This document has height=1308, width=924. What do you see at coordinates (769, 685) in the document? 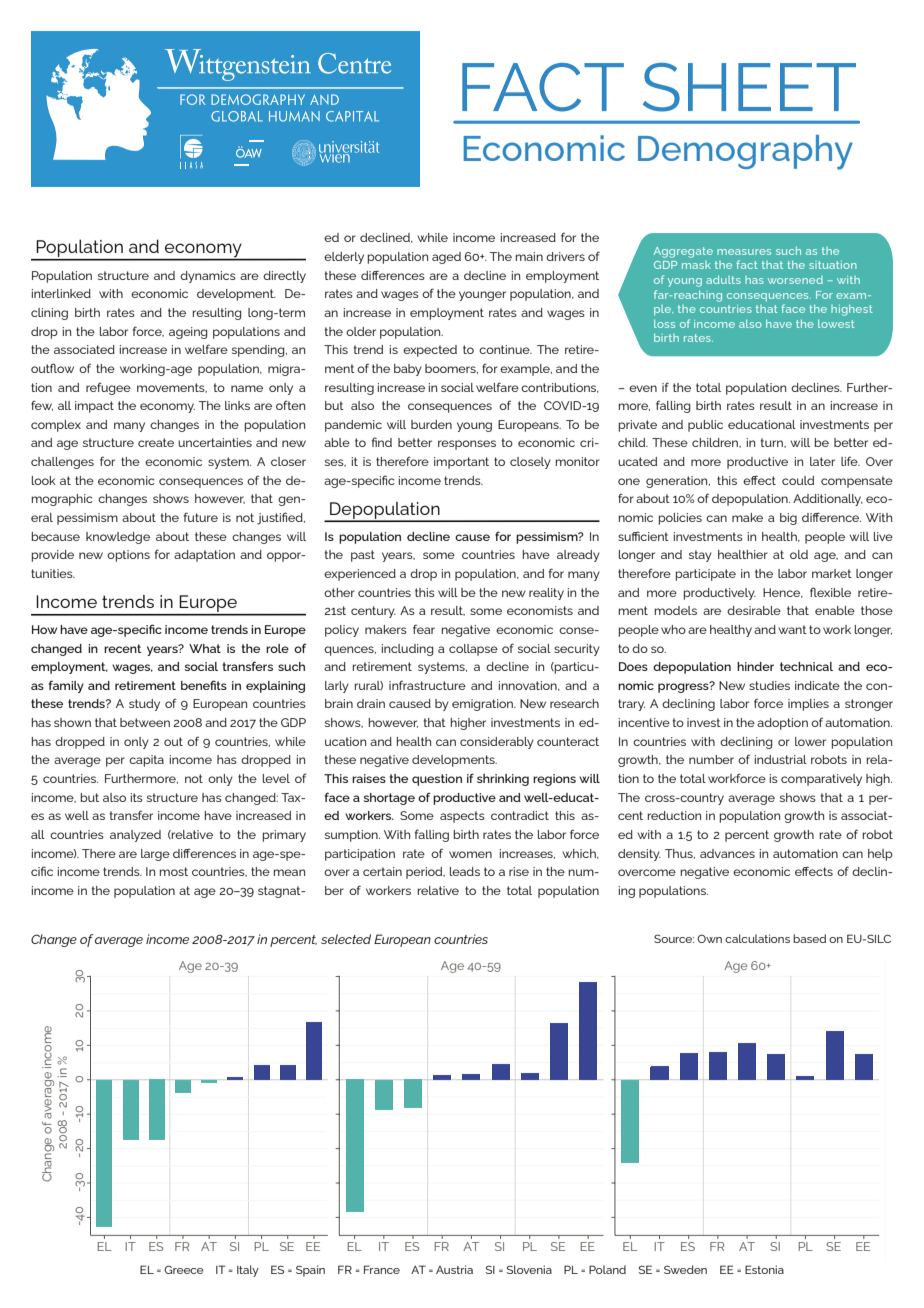
I see `studies` at bounding box center [769, 685].
